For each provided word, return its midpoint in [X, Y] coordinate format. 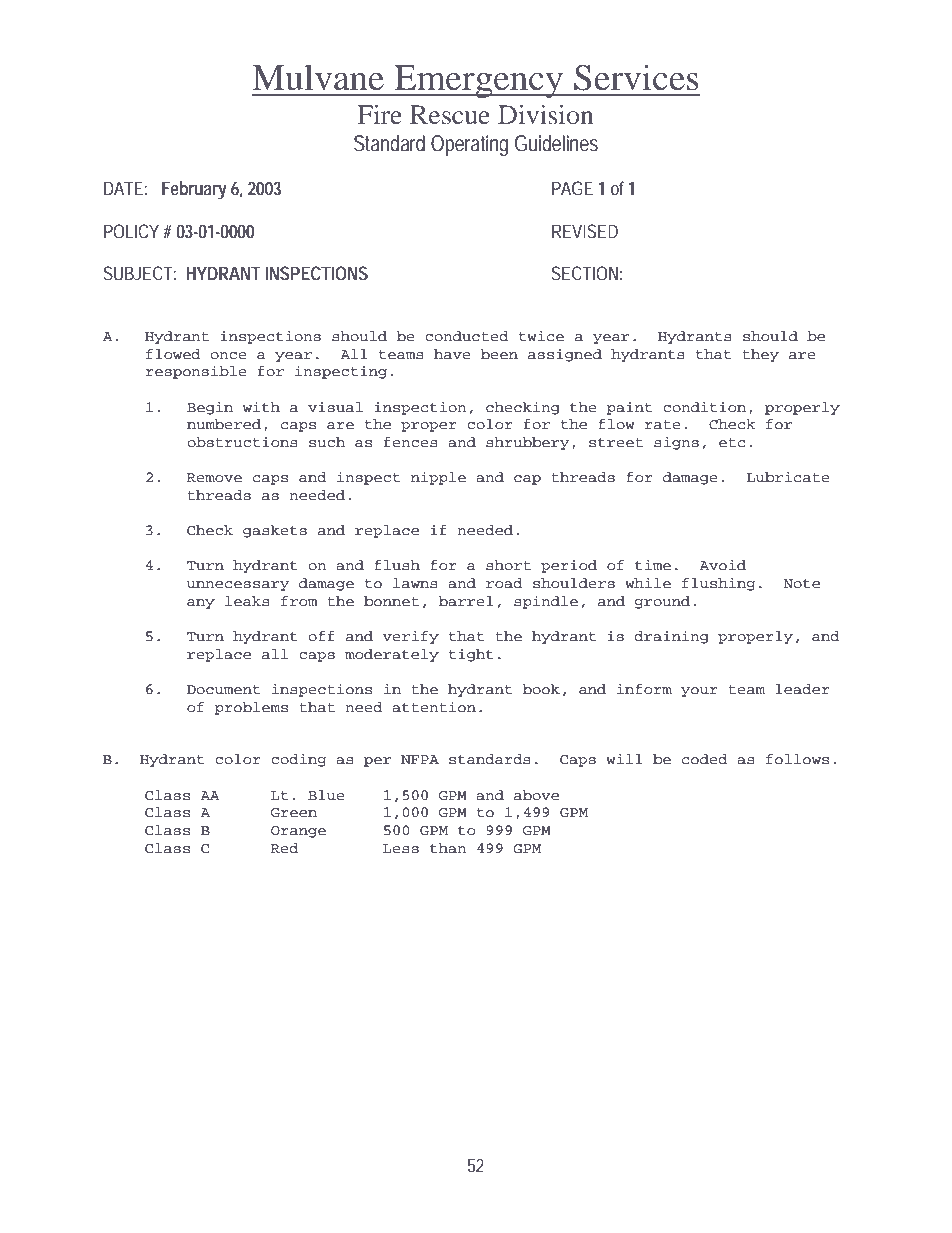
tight [471, 655]
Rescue [450, 114]
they [761, 355]
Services [636, 77]
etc [732, 443]
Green [294, 813]
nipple [438, 478]
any [201, 604]
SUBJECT [138, 273]
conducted [467, 336]
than [448, 848]
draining [671, 637]
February [194, 190]
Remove [214, 478]
